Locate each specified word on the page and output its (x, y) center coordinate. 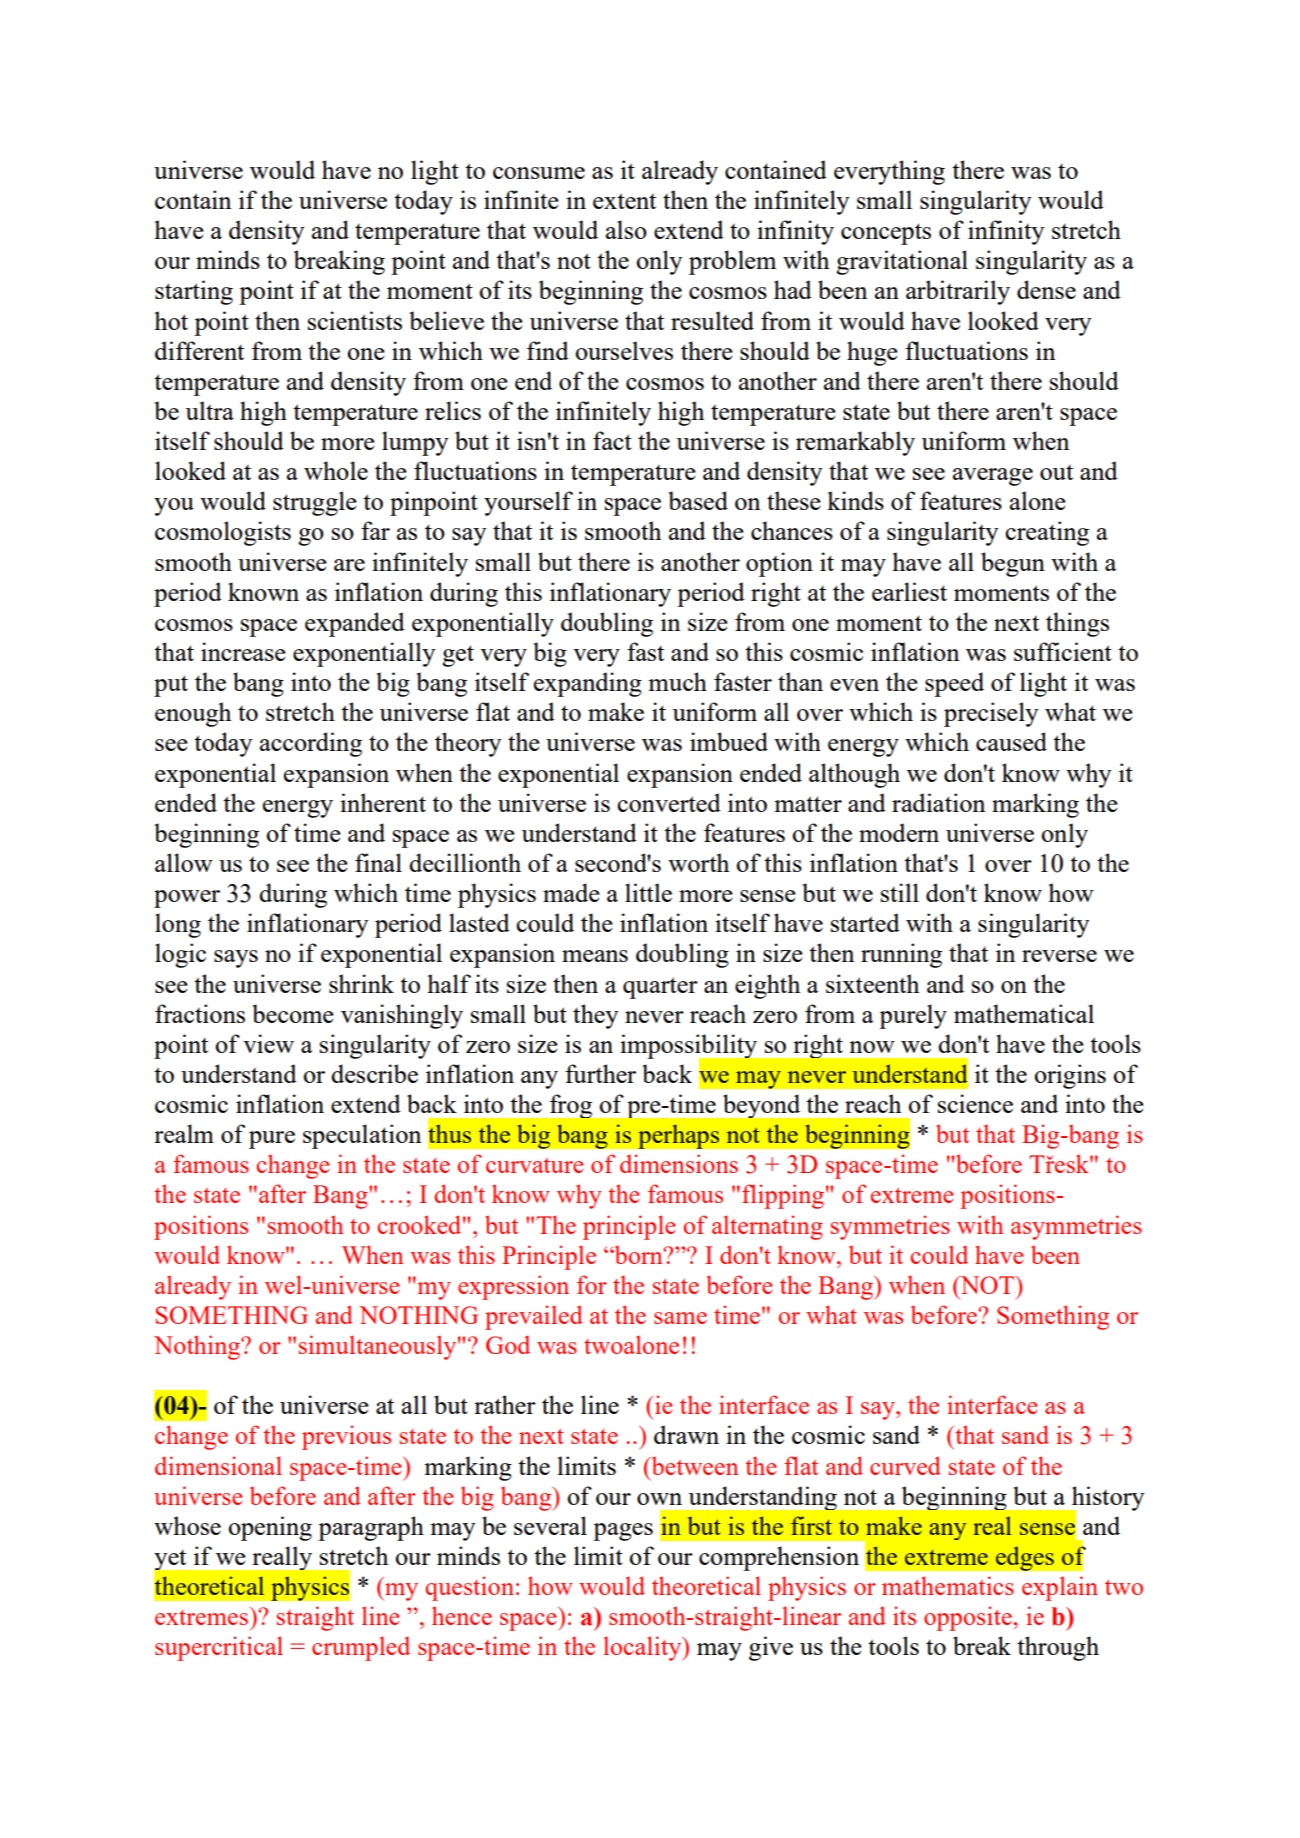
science (975, 1103)
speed (954, 684)
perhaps (678, 1136)
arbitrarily (958, 292)
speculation (362, 1136)
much (677, 681)
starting (194, 292)
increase (243, 651)
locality (643, 1648)
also (626, 229)
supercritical (219, 1648)
